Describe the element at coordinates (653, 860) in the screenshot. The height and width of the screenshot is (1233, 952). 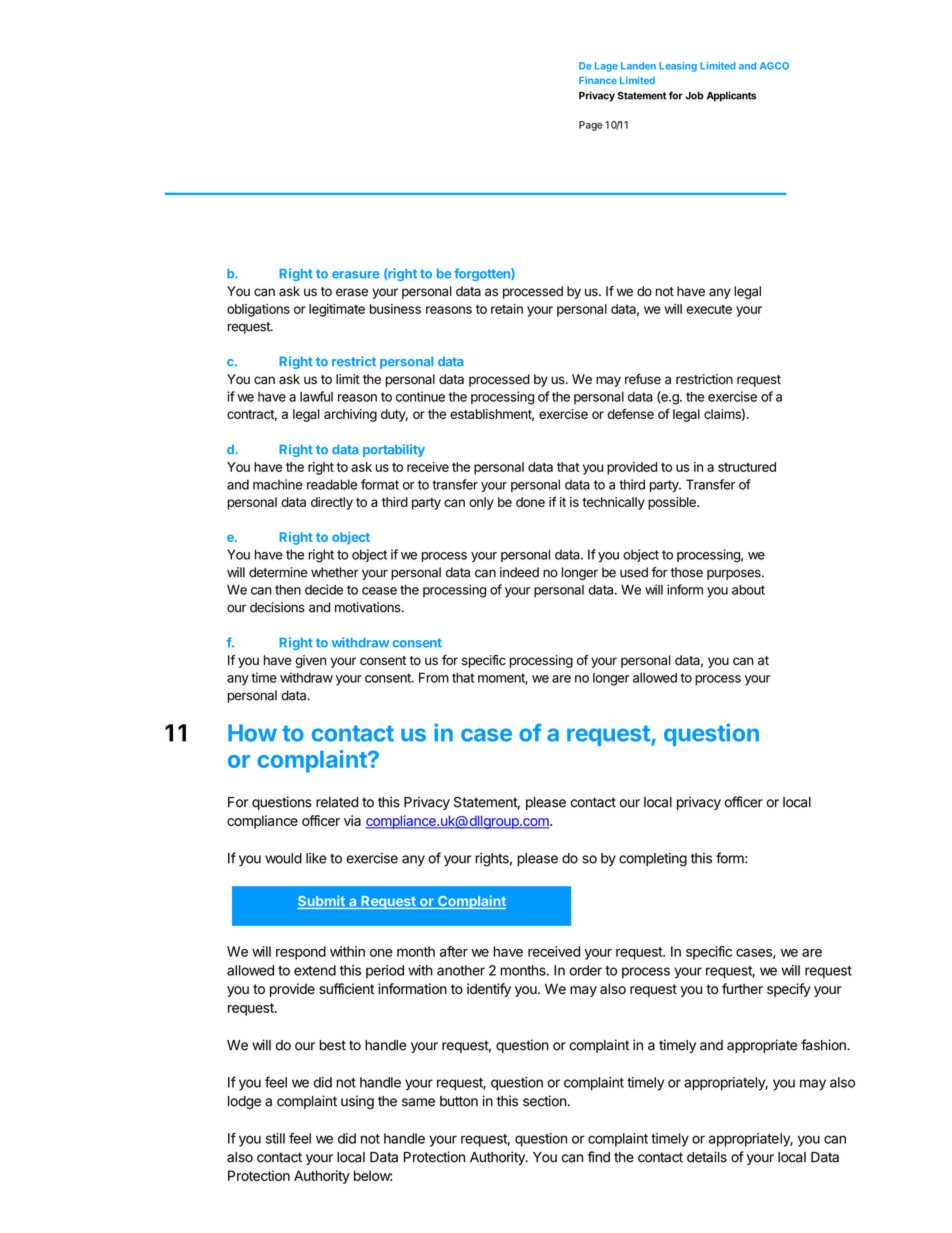
I see `completing` at that location.
